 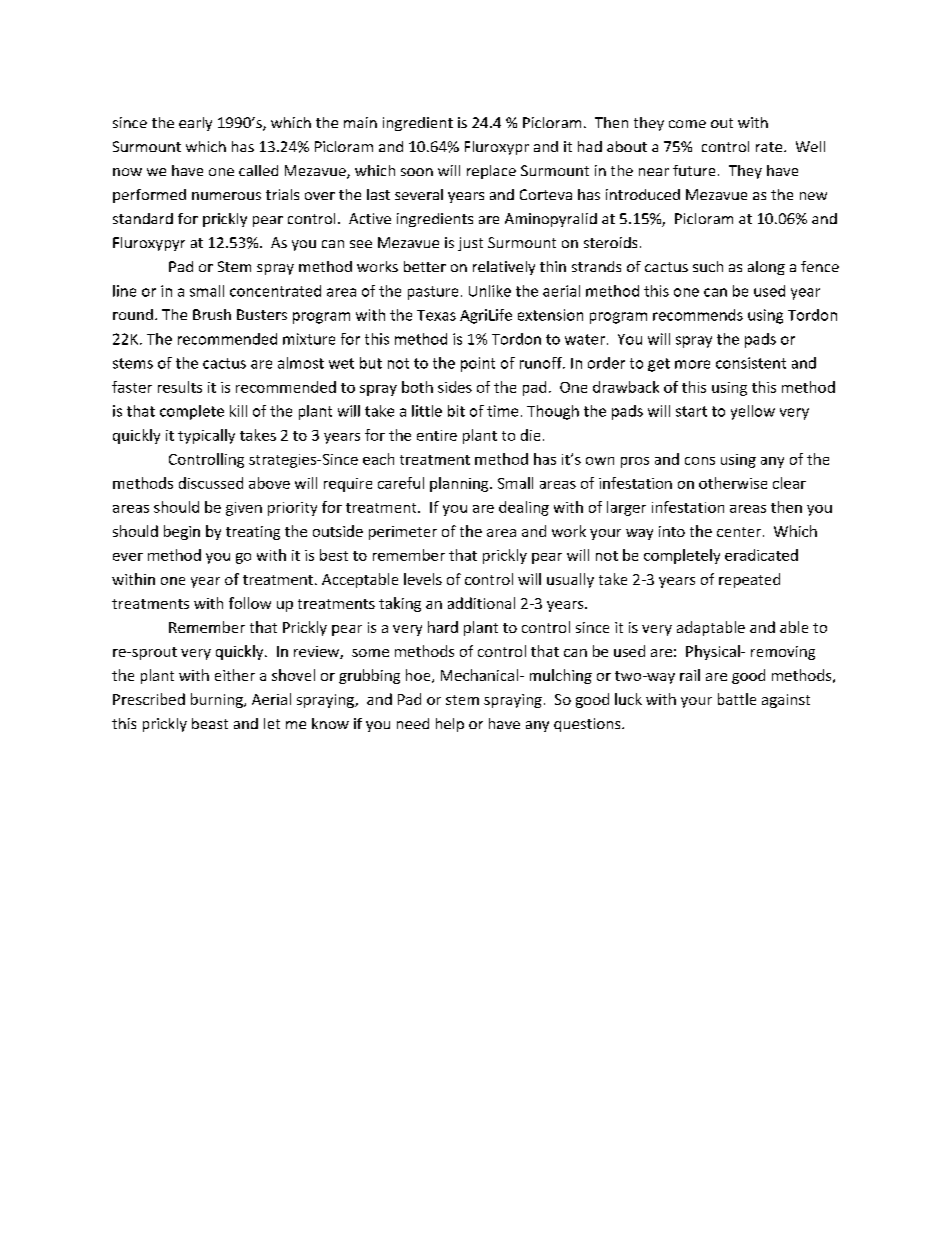 I want to click on bit, so click(x=456, y=411).
